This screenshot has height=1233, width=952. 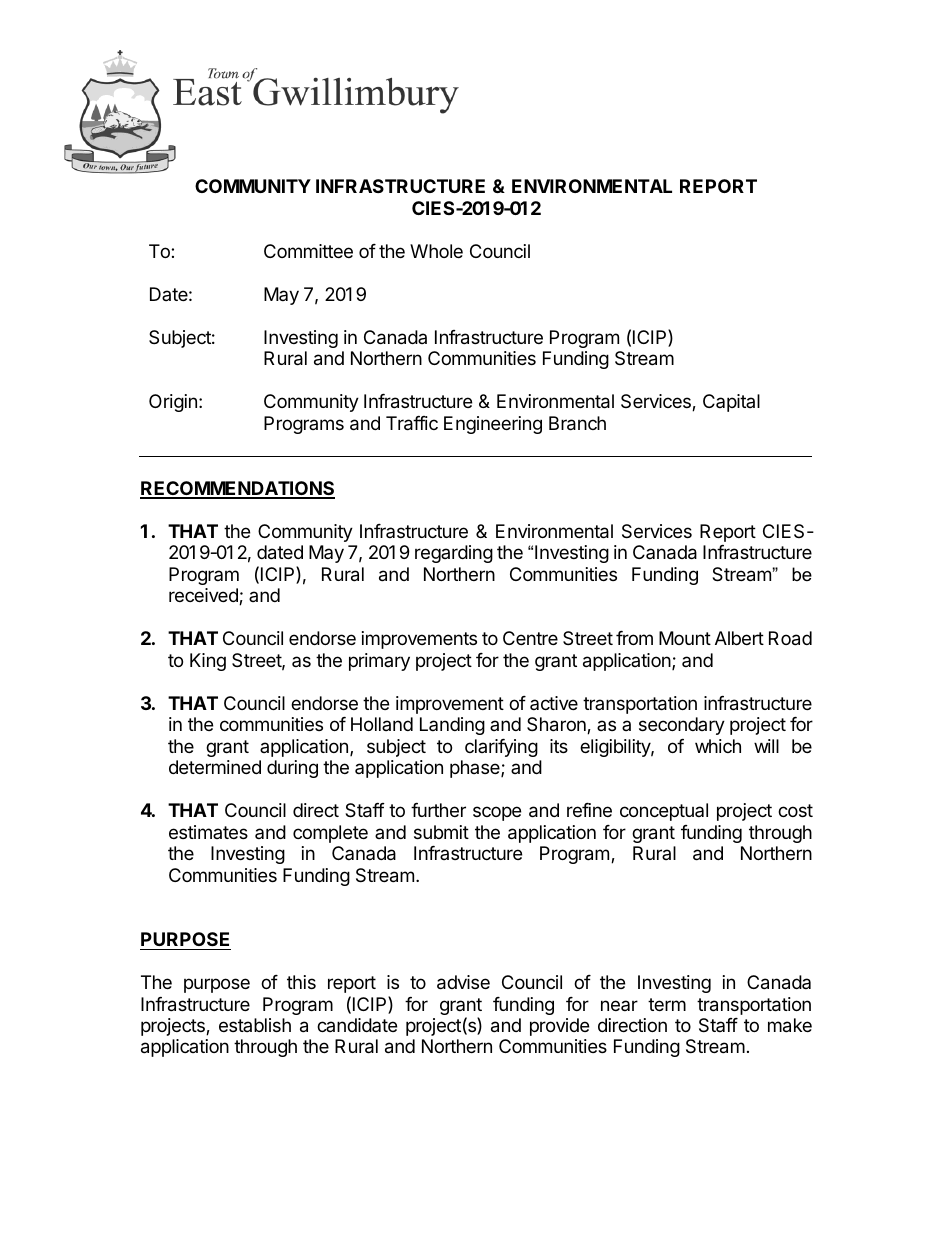 I want to click on phase, so click(x=476, y=769).
